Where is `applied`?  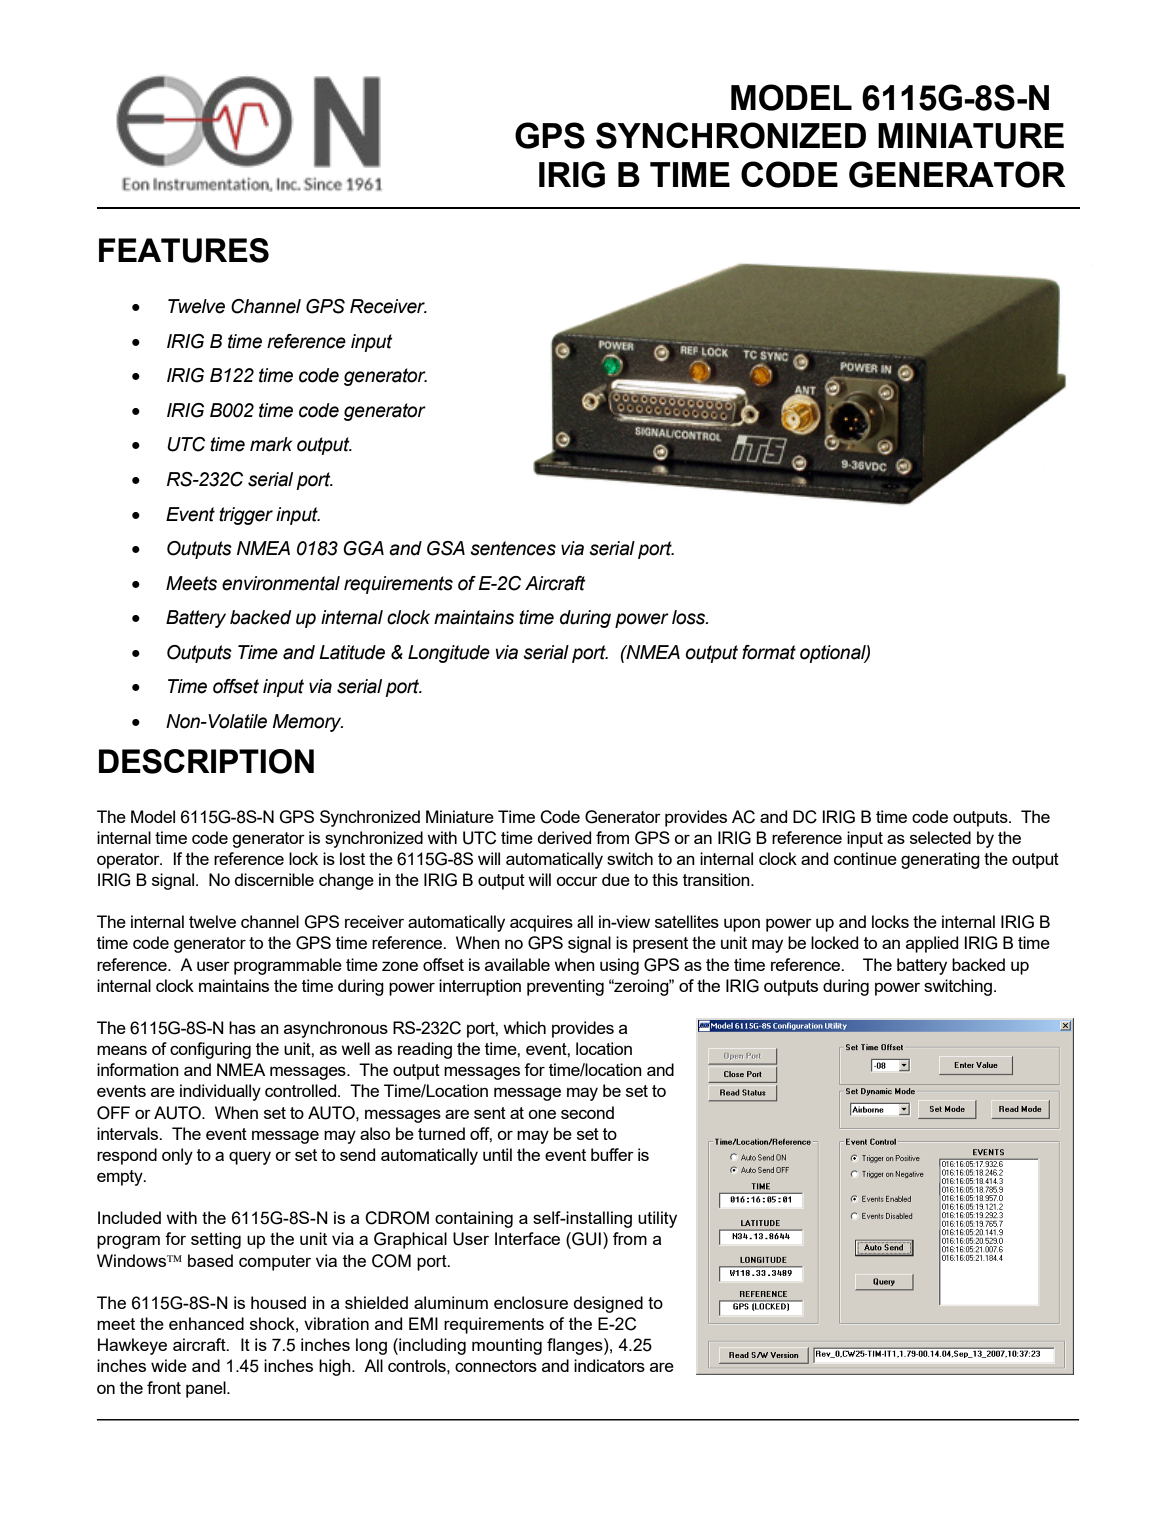 applied is located at coordinates (932, 944).
